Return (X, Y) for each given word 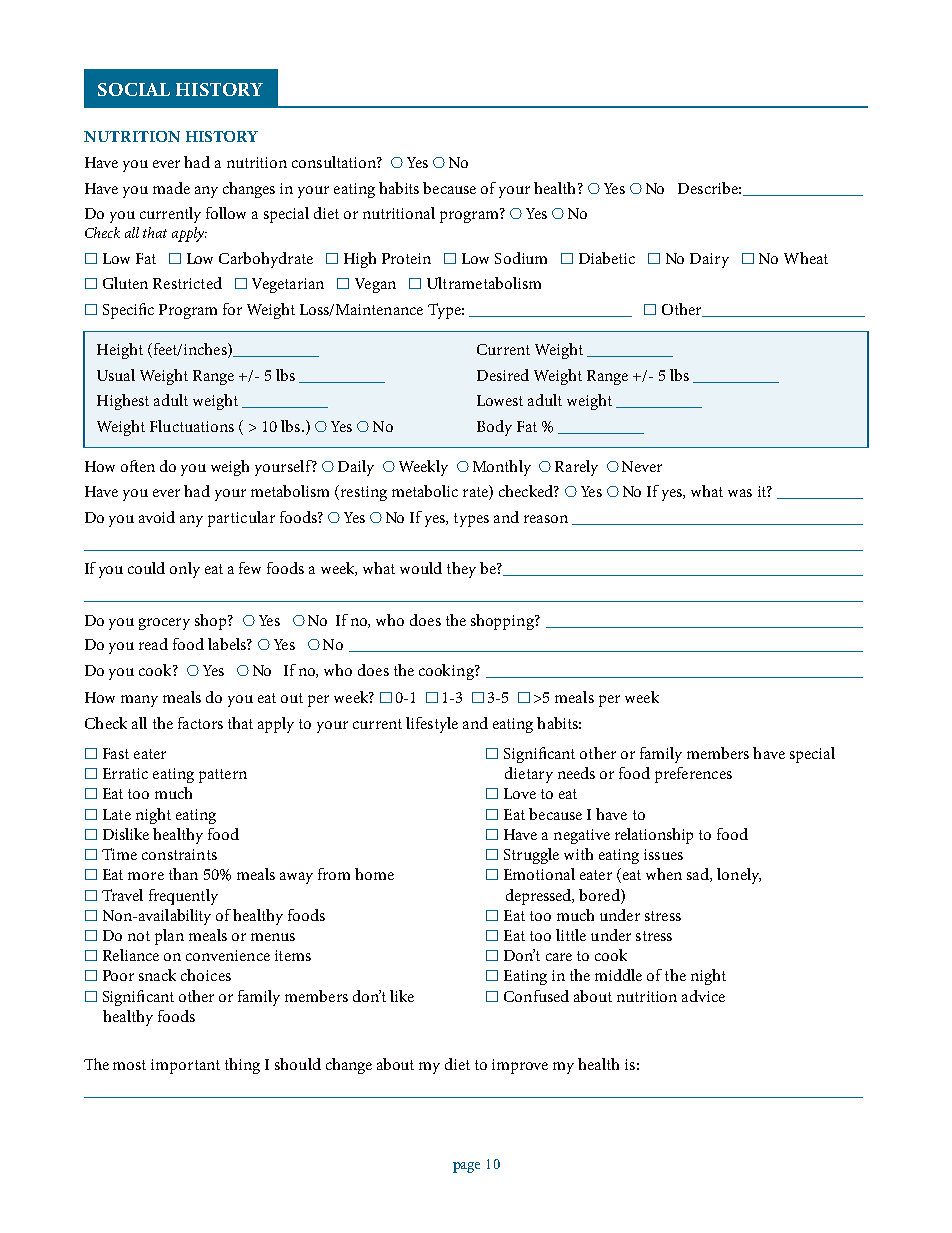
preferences (693, 775)
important (185, 1066)
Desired (503, 375)
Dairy (709, 260)
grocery (164, 624)
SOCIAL (134, 89)
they (461, 570)
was (740, 493)
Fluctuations (192, 426)
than (183, 874)
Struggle (531, 856)
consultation (335, 162)
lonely (739, 876)
